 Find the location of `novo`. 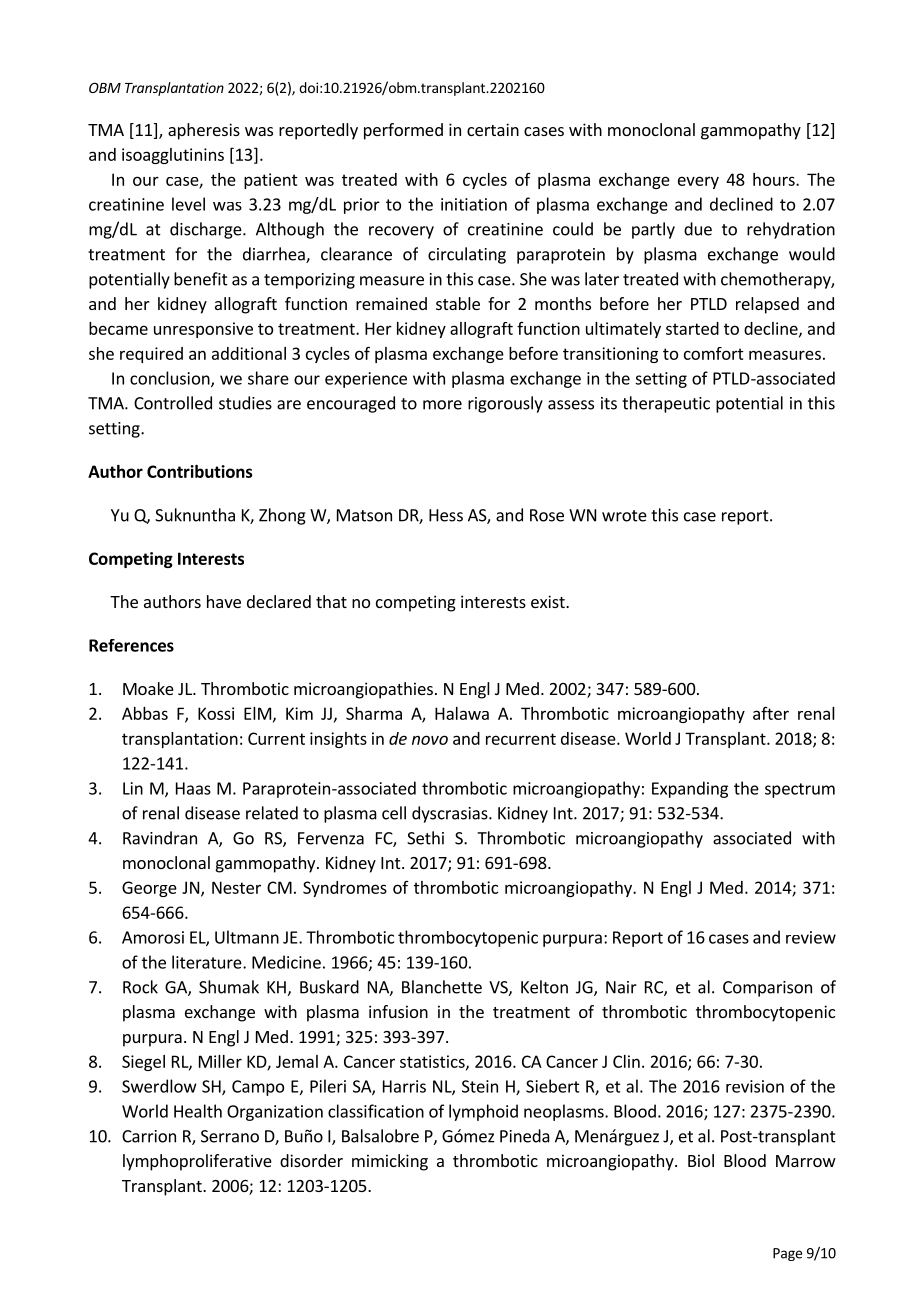

novo is located at coordinates (430, 740).
